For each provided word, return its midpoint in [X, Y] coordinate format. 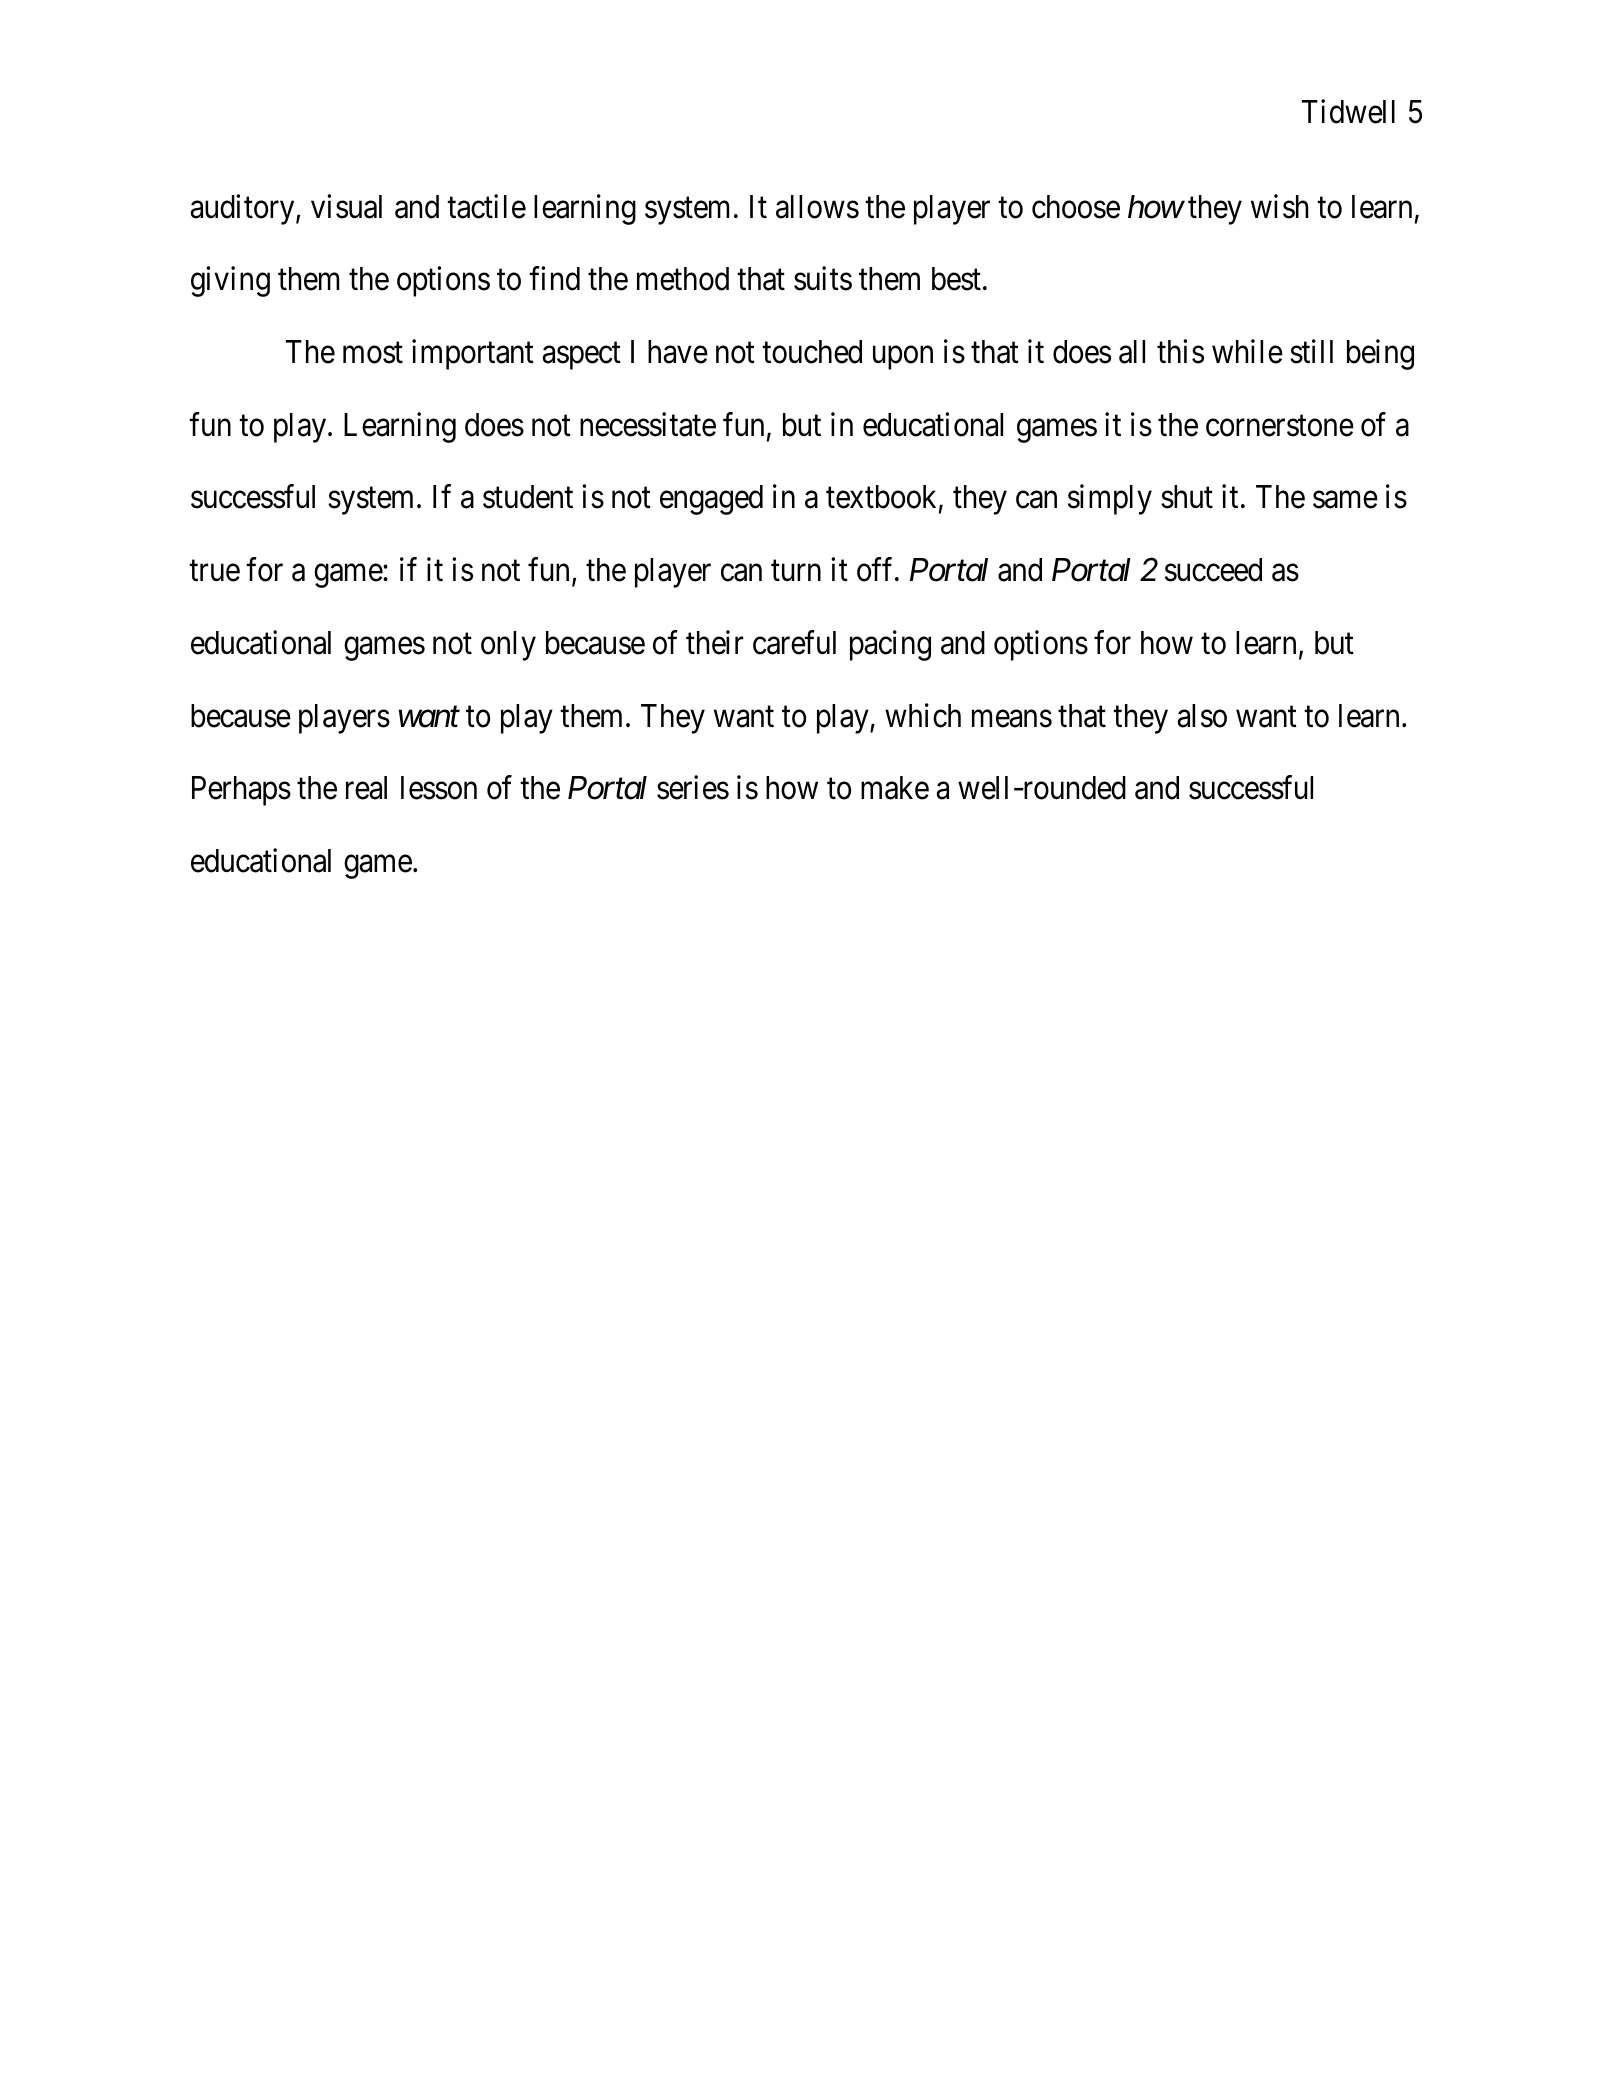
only [508, 646]
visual [346, 206]
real [366, 788]
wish [1279, 206]
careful [794, 642]
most [373, 353]
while [1247, 351]
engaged [711, 500]
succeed [1213, 570]
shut [1187, 497]
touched [812, 352]
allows [817, 207]
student [528, 497]
